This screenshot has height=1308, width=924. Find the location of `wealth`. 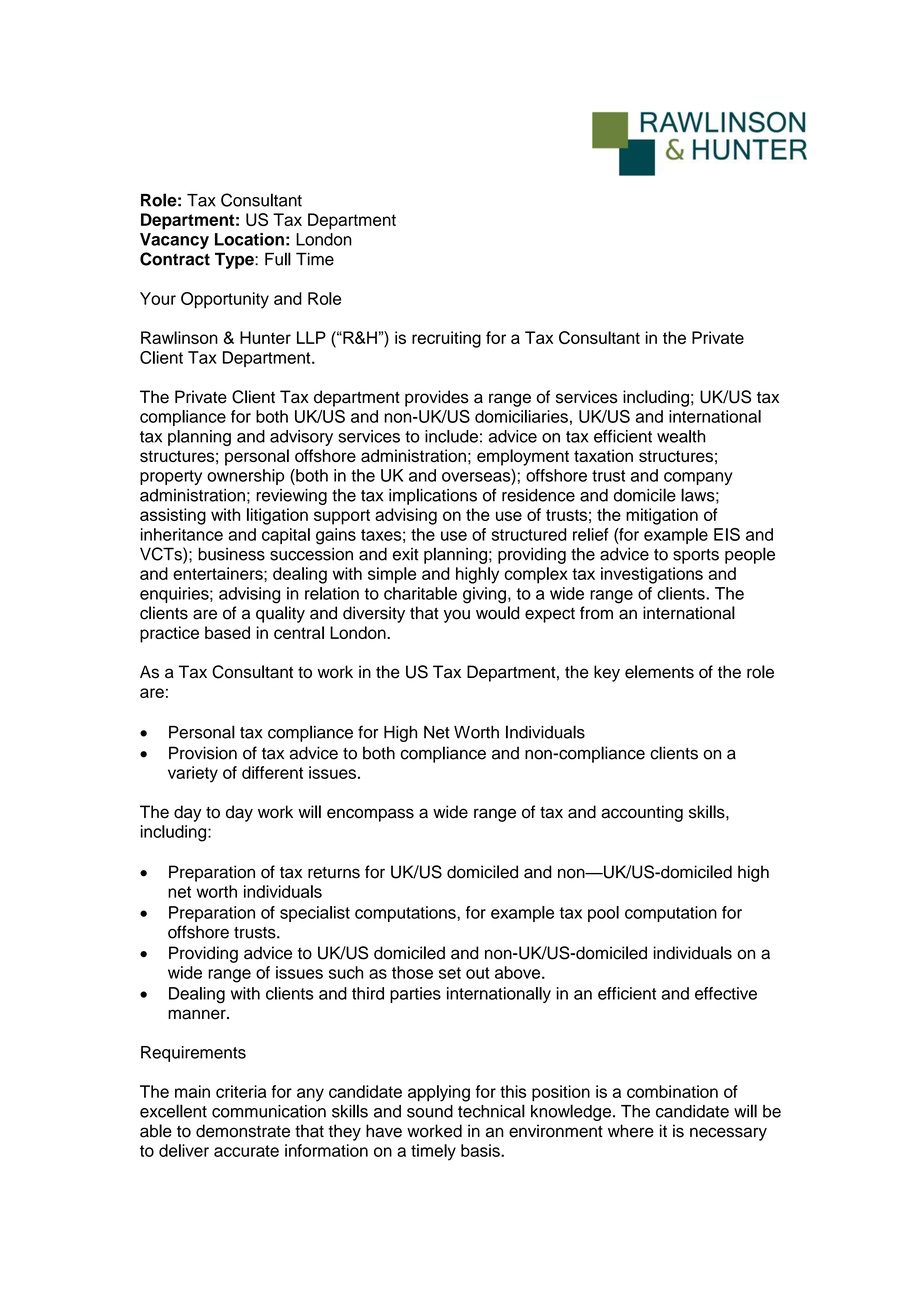

wealth is located at coordinates (681, 436).
